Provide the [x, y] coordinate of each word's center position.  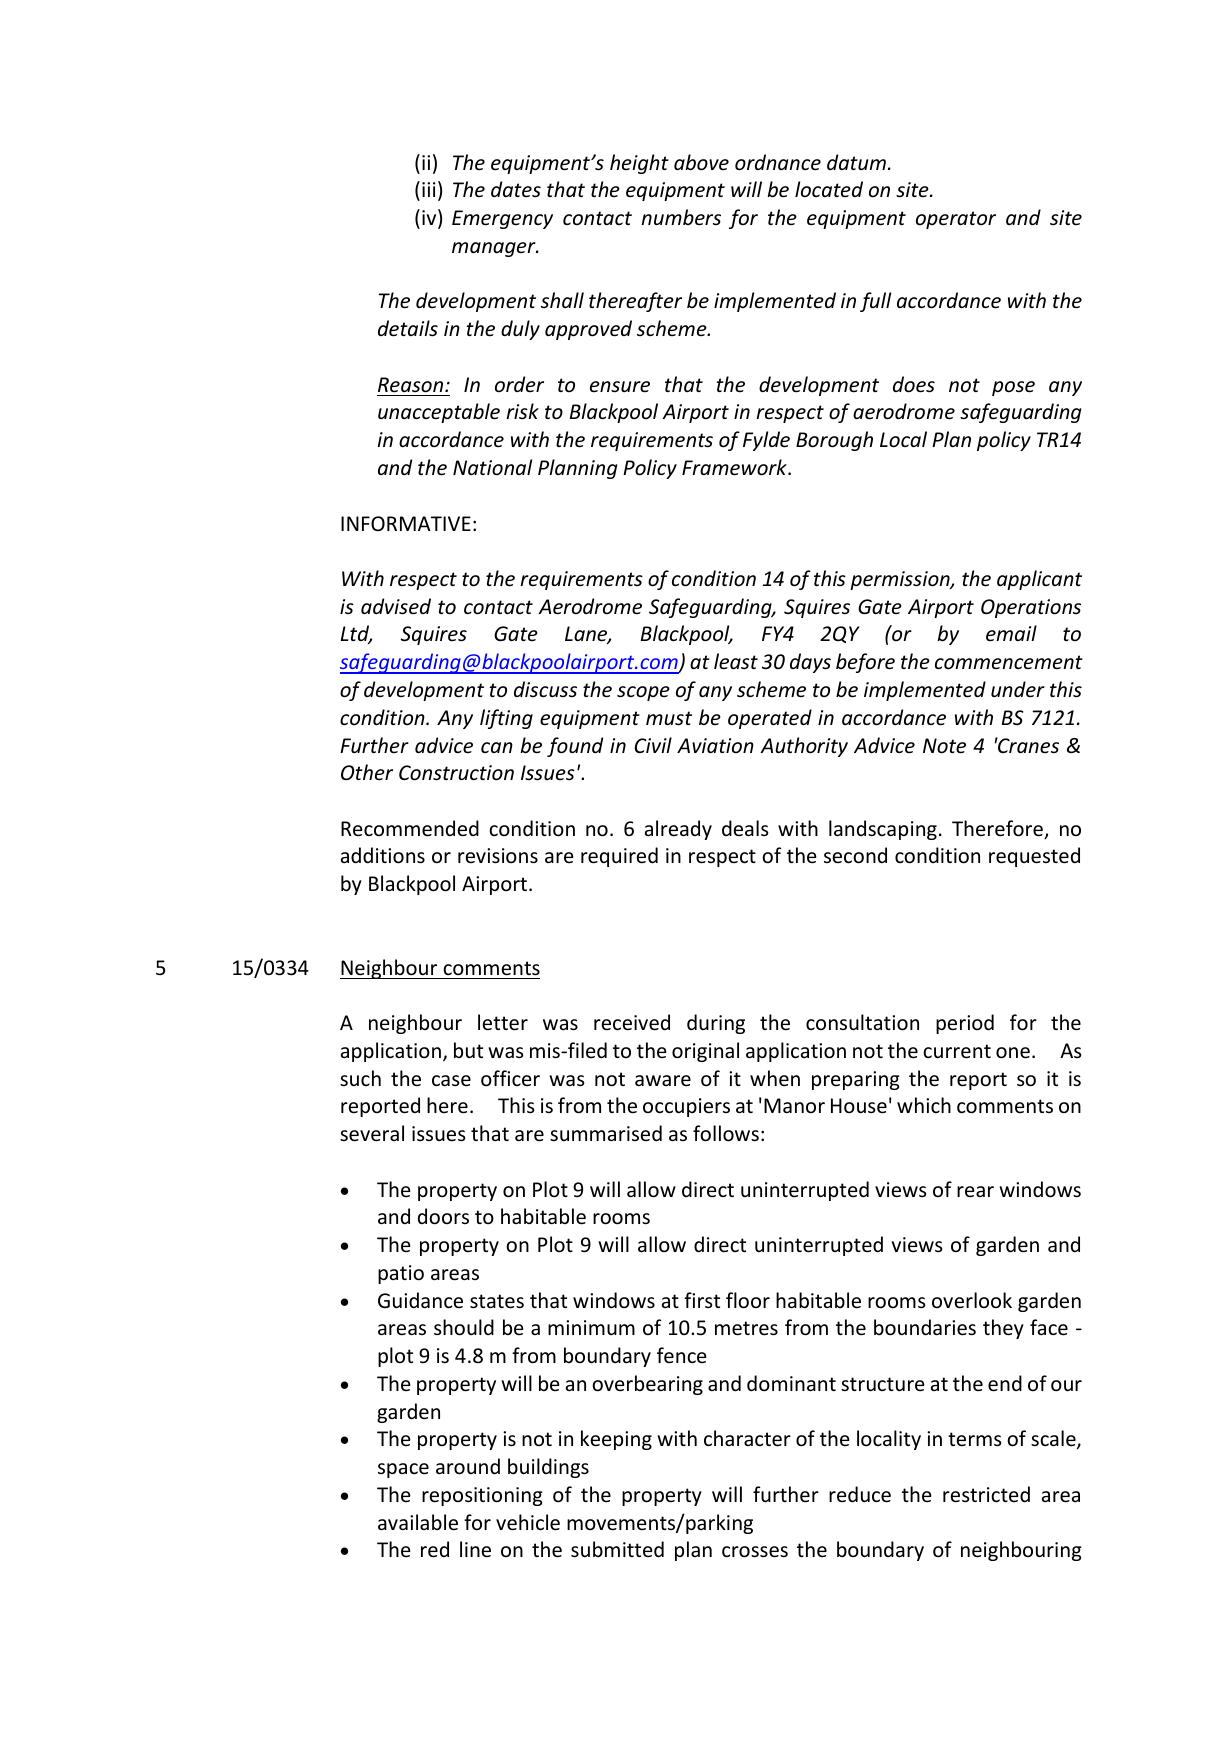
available [418, 1522]
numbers [681, 217]
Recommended [410, 828]
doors [443, 1216]
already [678, 830]
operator [956, 220]
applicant [1039, 580]
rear [975, 1191]
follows [726, 1133]
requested [1034, 857]
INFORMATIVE [406, 523]
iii [429, 189]
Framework [735, 467]
